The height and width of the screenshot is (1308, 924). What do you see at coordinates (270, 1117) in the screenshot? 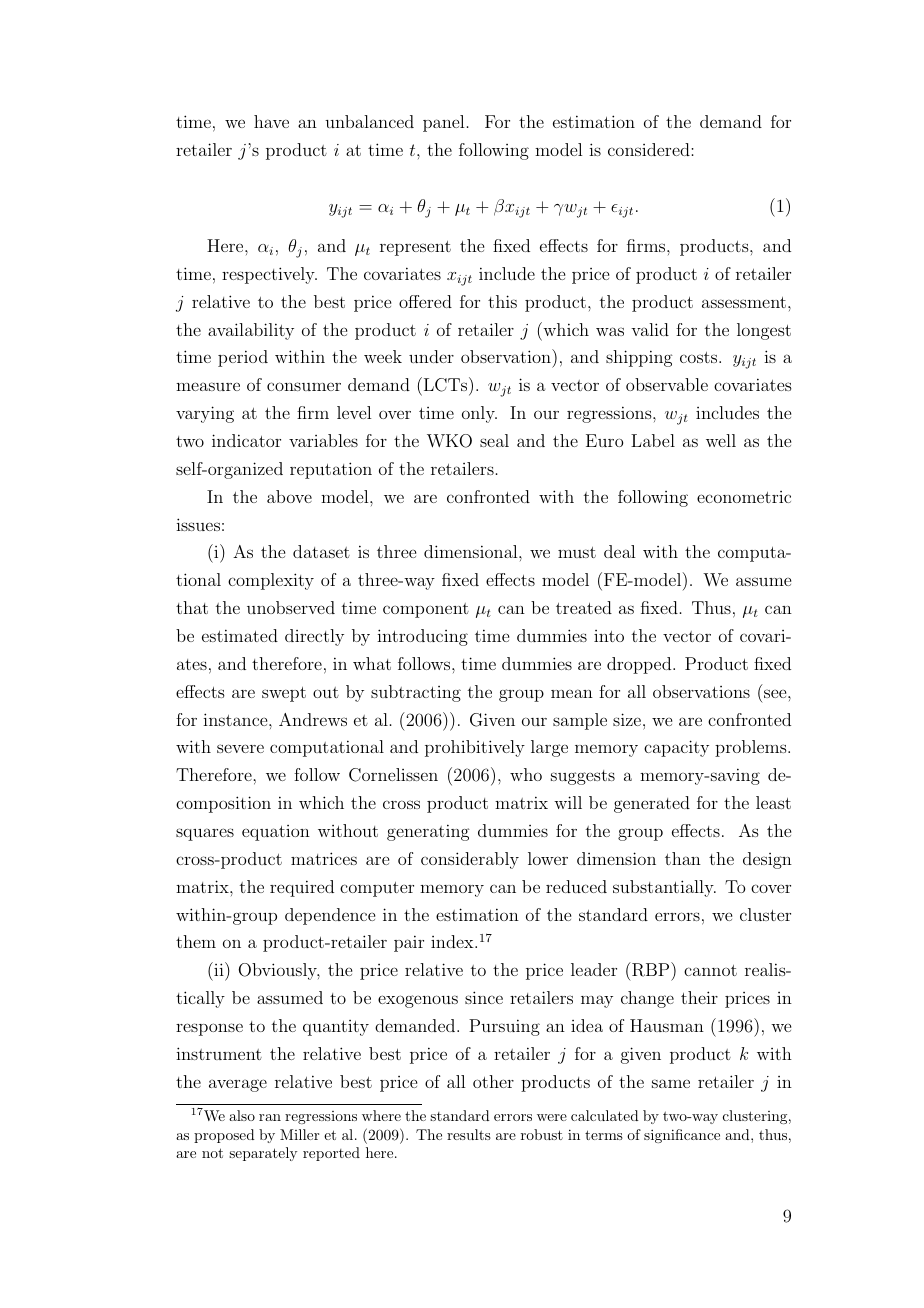
I see `ran` at bounding box center [270, 1117].
